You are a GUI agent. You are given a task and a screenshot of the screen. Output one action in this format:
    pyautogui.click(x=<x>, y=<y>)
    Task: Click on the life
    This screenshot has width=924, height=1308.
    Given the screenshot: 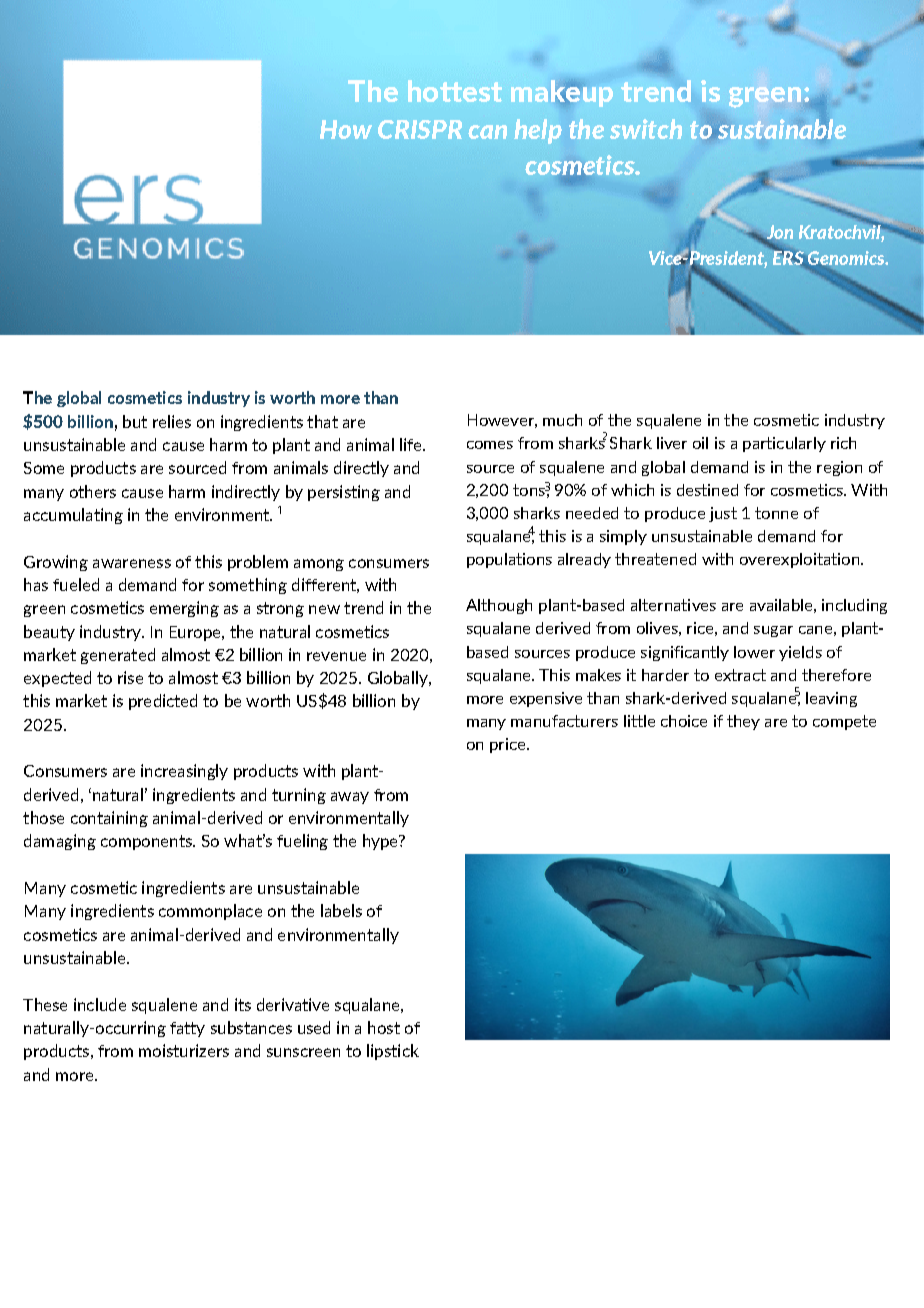 What is the action you would take?
    pyautogui.click(x=412, y=444)
